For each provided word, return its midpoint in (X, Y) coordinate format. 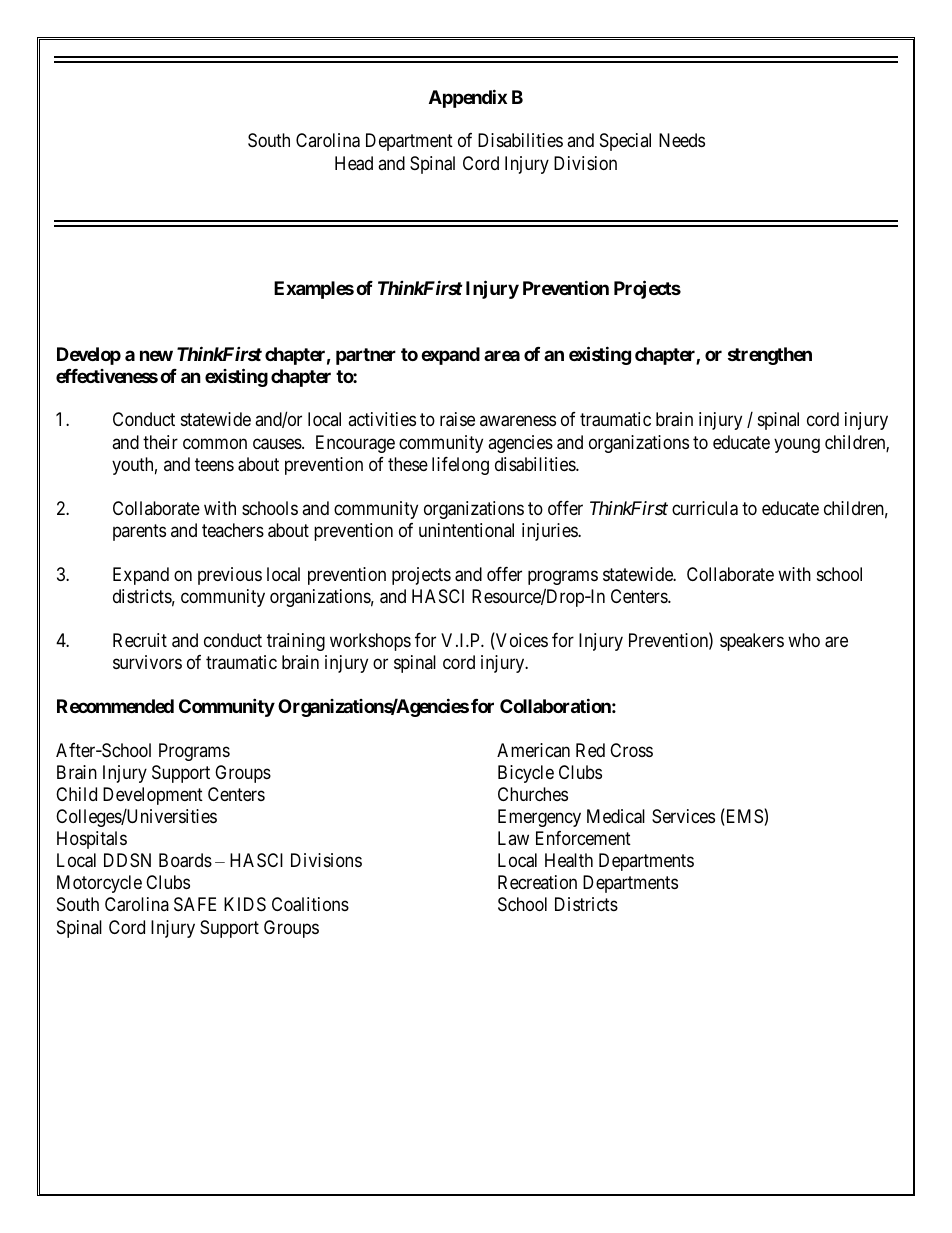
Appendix (468, 98)
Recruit (140, 640)
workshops (370, 642)
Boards (185, 860)
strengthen (770, 356)
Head (354, 163)
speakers (752, 642)
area (502, 355)
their (160, 442)
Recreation (537, 882)
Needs (682, 140)
